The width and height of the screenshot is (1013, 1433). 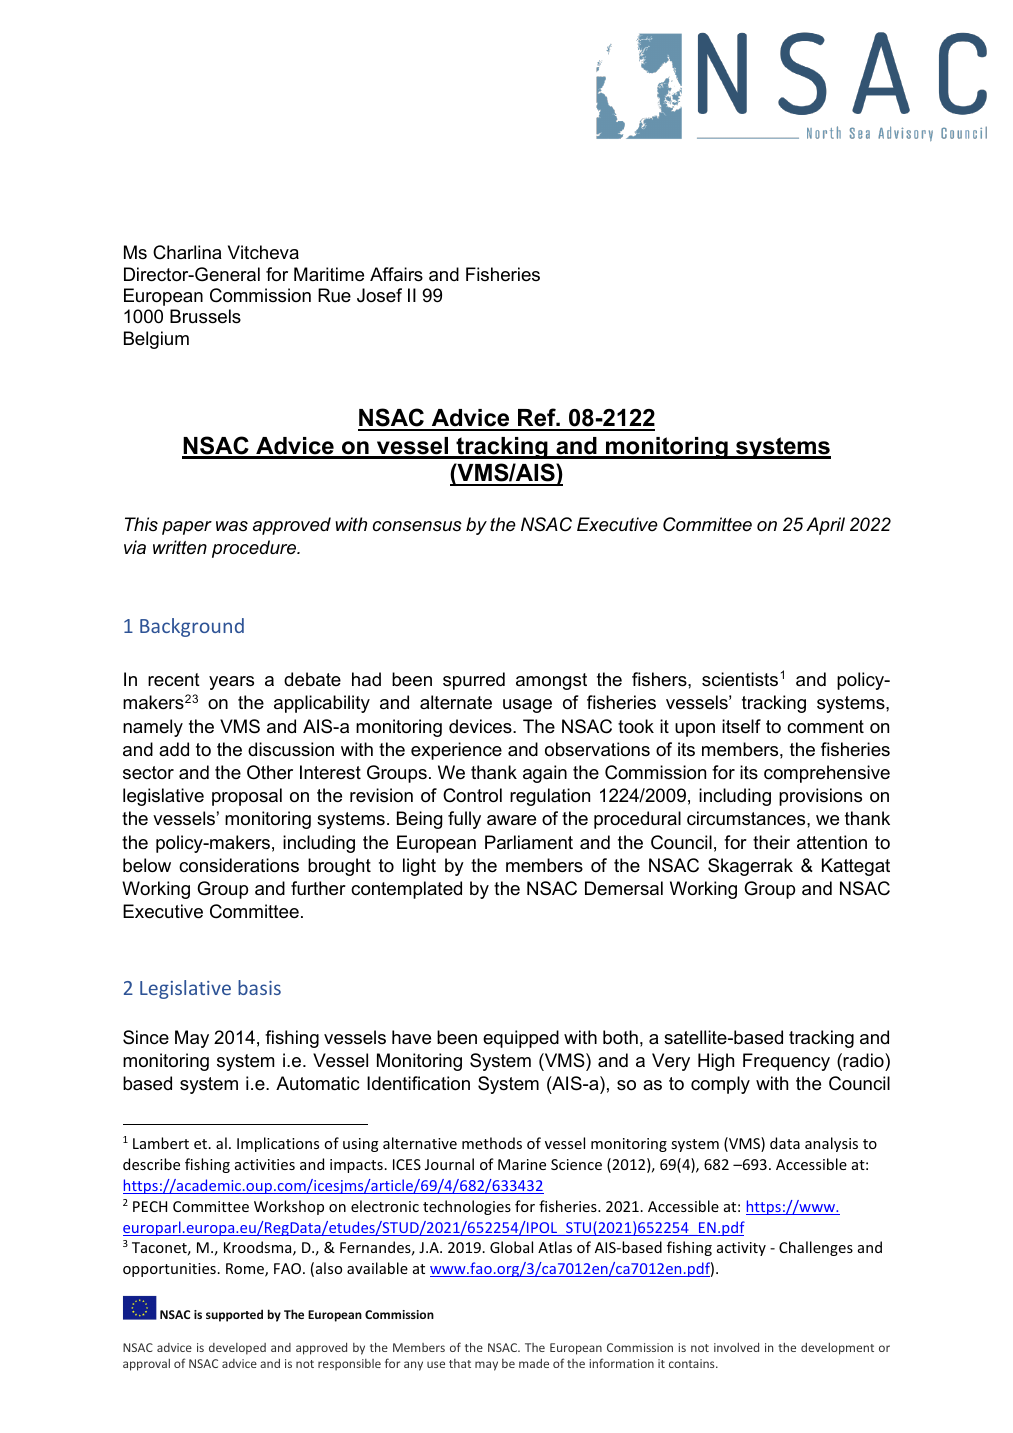 I want to click on that, so click(x=460, y=1363).
